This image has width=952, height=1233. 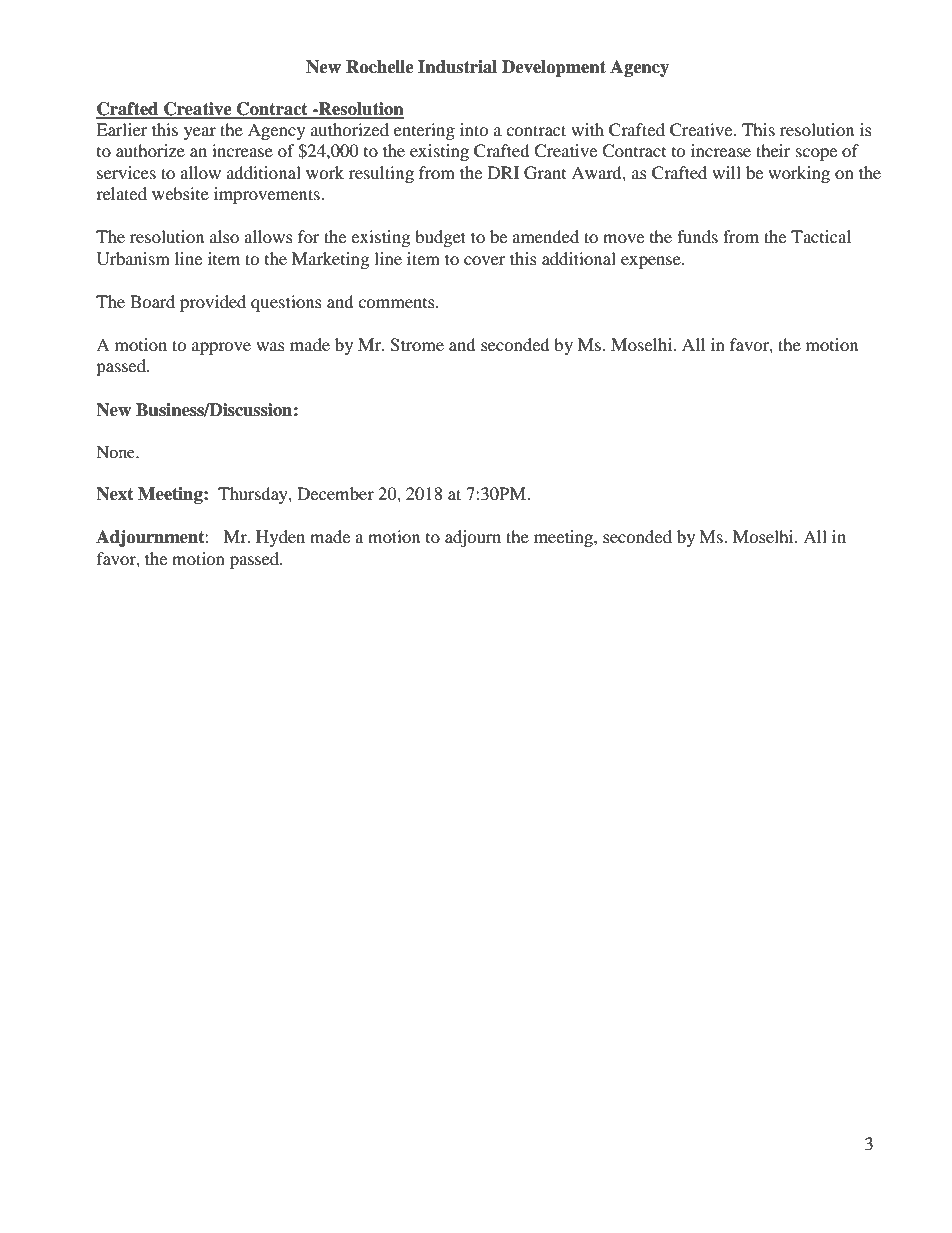 I want to click on cover, so click(x=485, y=260).
